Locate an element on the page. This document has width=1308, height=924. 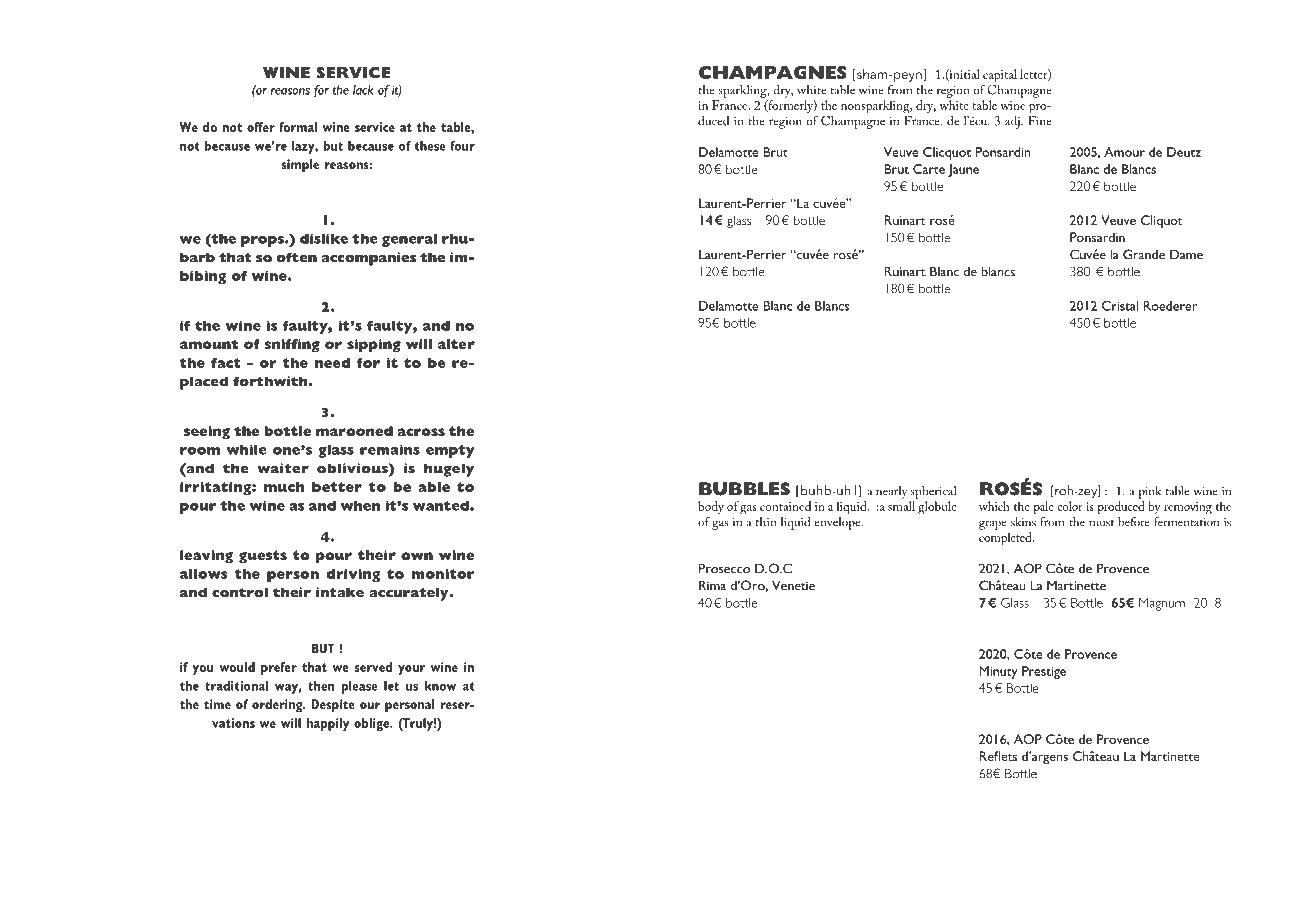
lack is located at coordinates (363, 90).
